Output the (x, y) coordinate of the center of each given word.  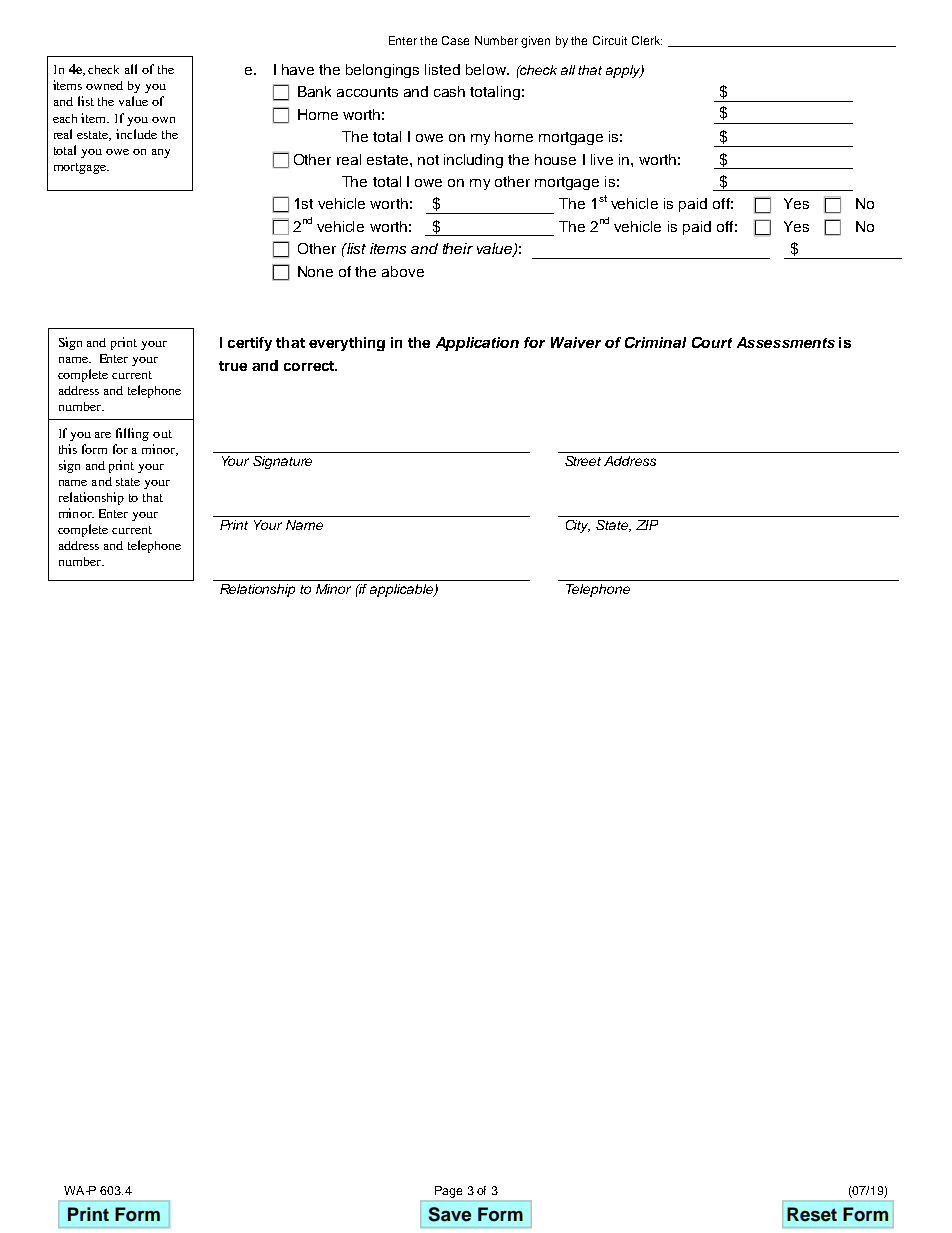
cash (449, 91)
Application (477, 344)
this (68, 449)
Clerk (647, 40)
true (233, 366)
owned (104, 85)
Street (583, 461)
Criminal (655, 342)
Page (448, 1192)
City (578, 526)
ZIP (647, 525)
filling (132, 434)
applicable (403, 590)
